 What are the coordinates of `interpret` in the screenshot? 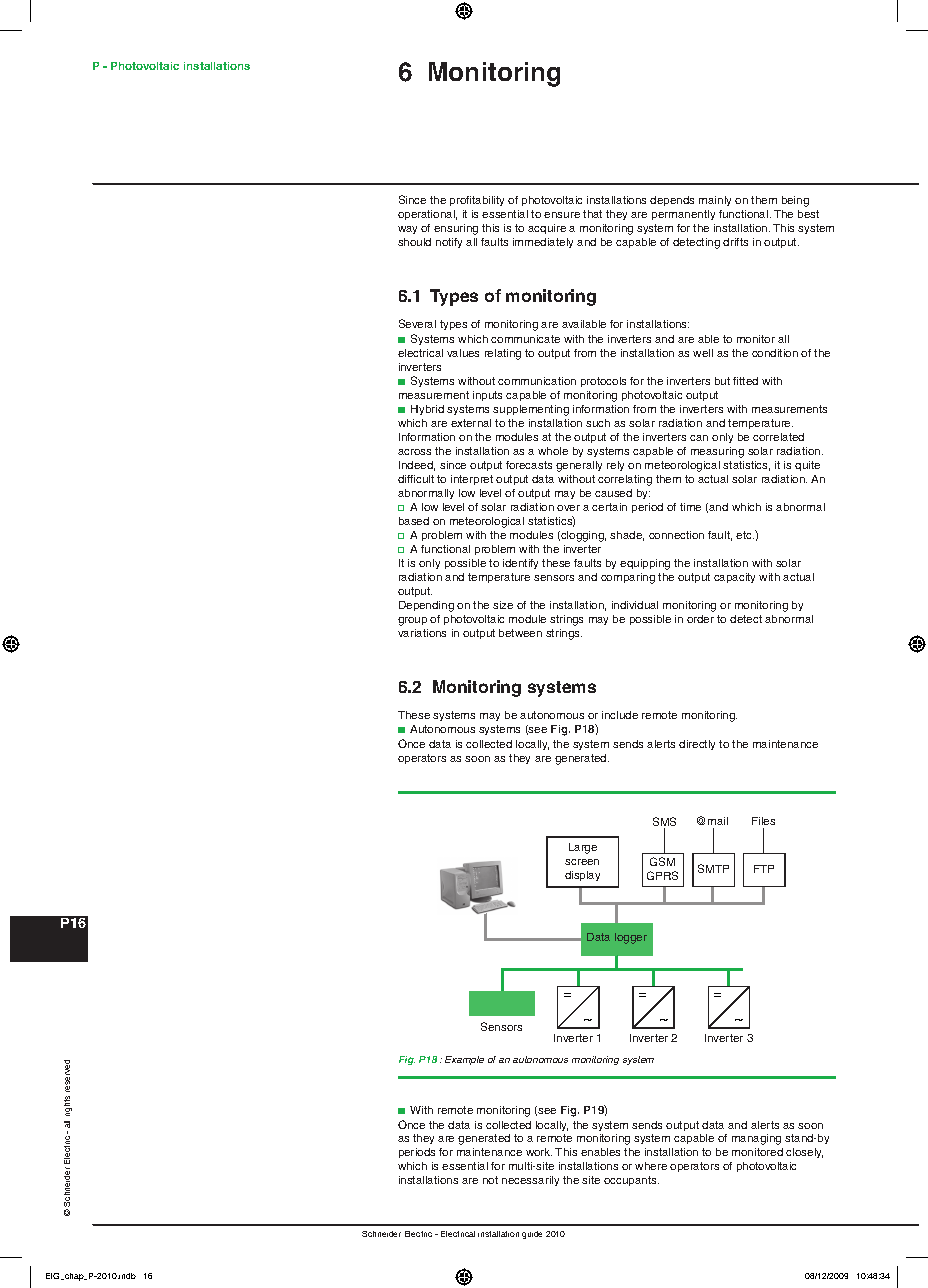 It's located at (472, 480).
